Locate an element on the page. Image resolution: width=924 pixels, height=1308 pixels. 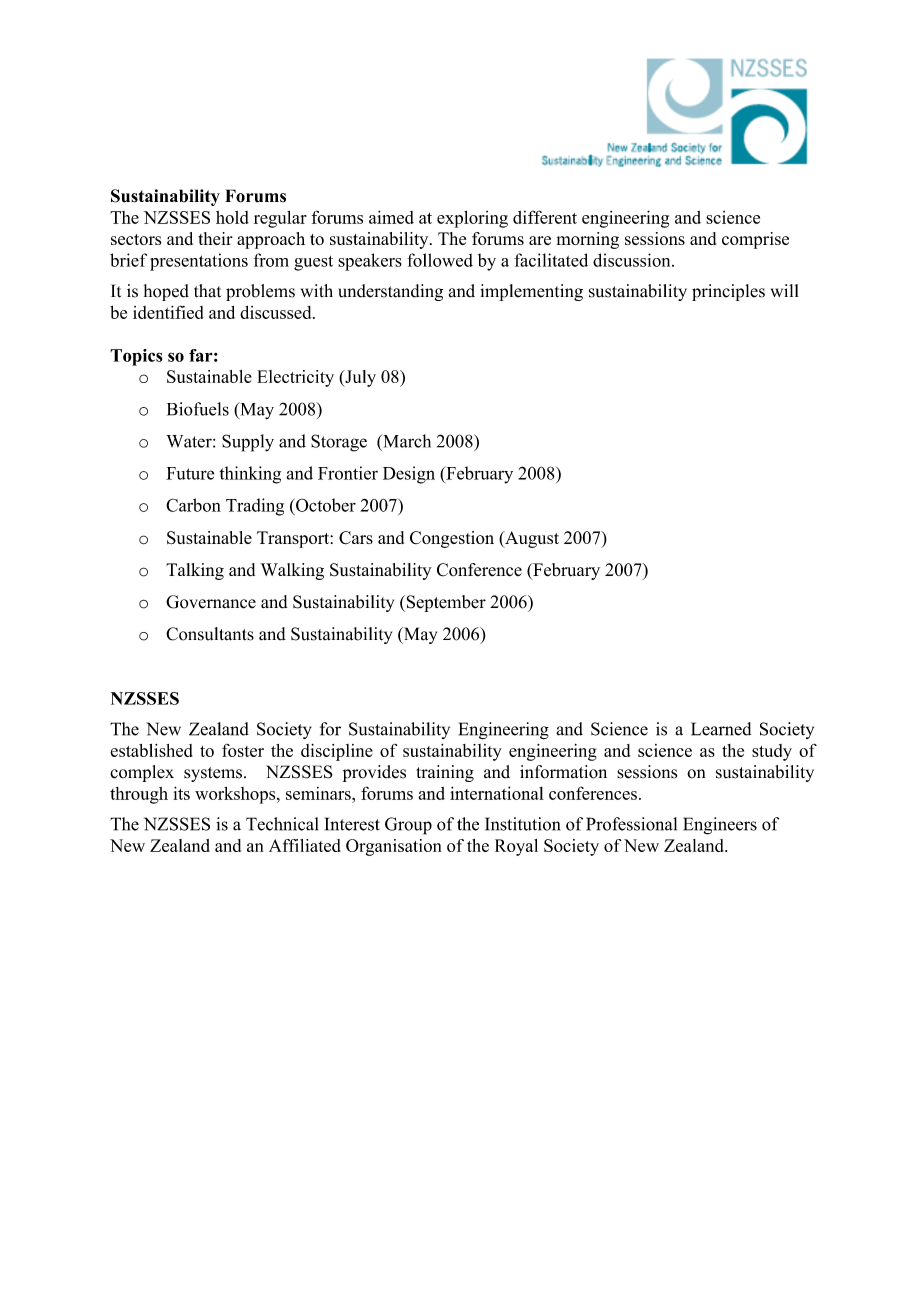
workshops is located at coordinates (236, 795).
